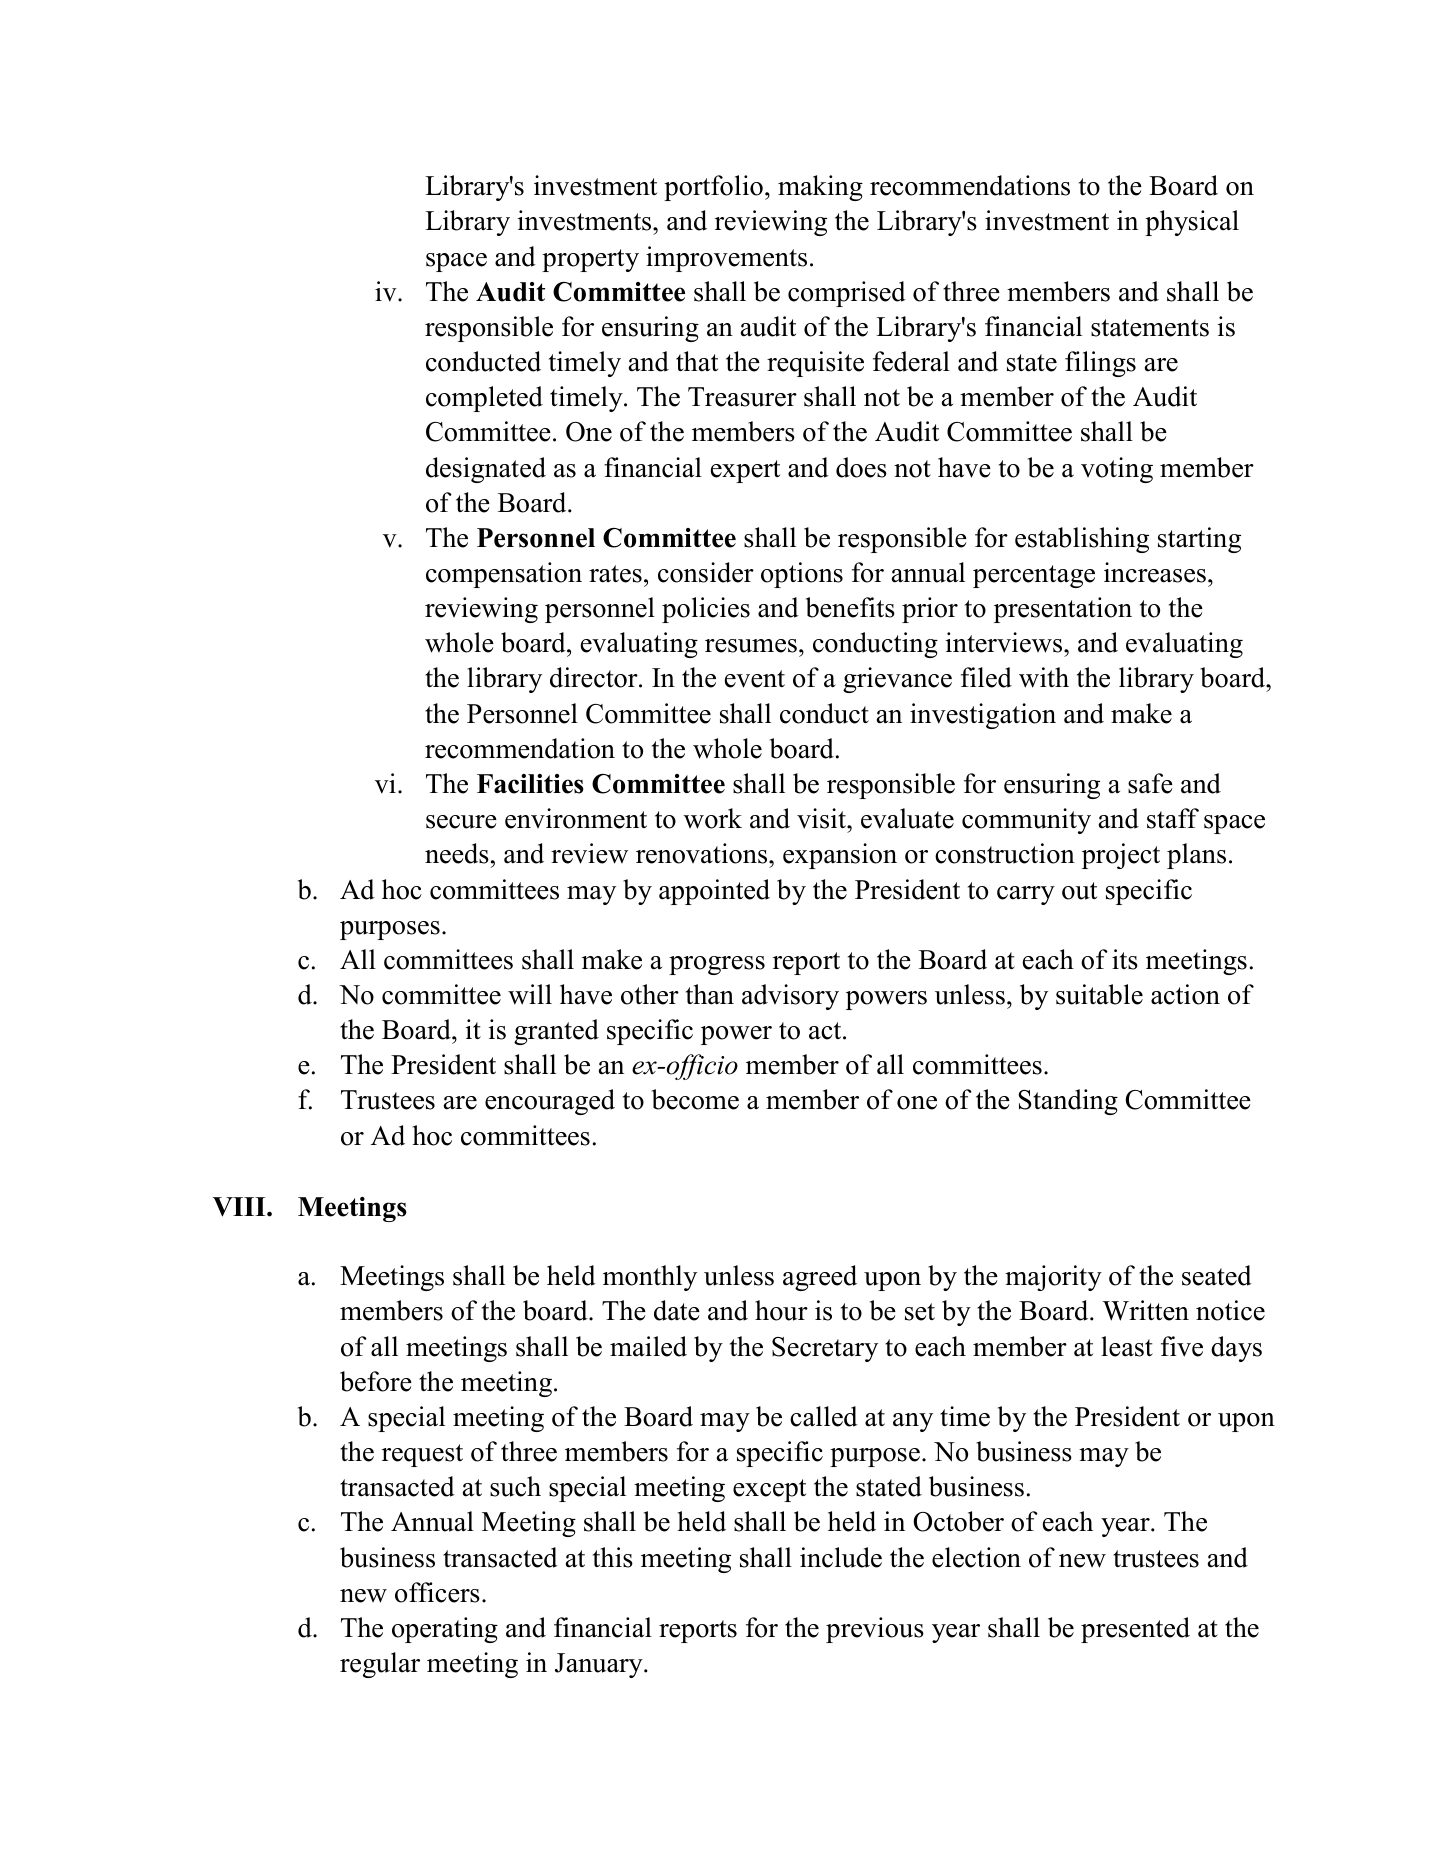 This screenshot has width=1445, height=1870. I want to click on out, so click(1079, 891).
